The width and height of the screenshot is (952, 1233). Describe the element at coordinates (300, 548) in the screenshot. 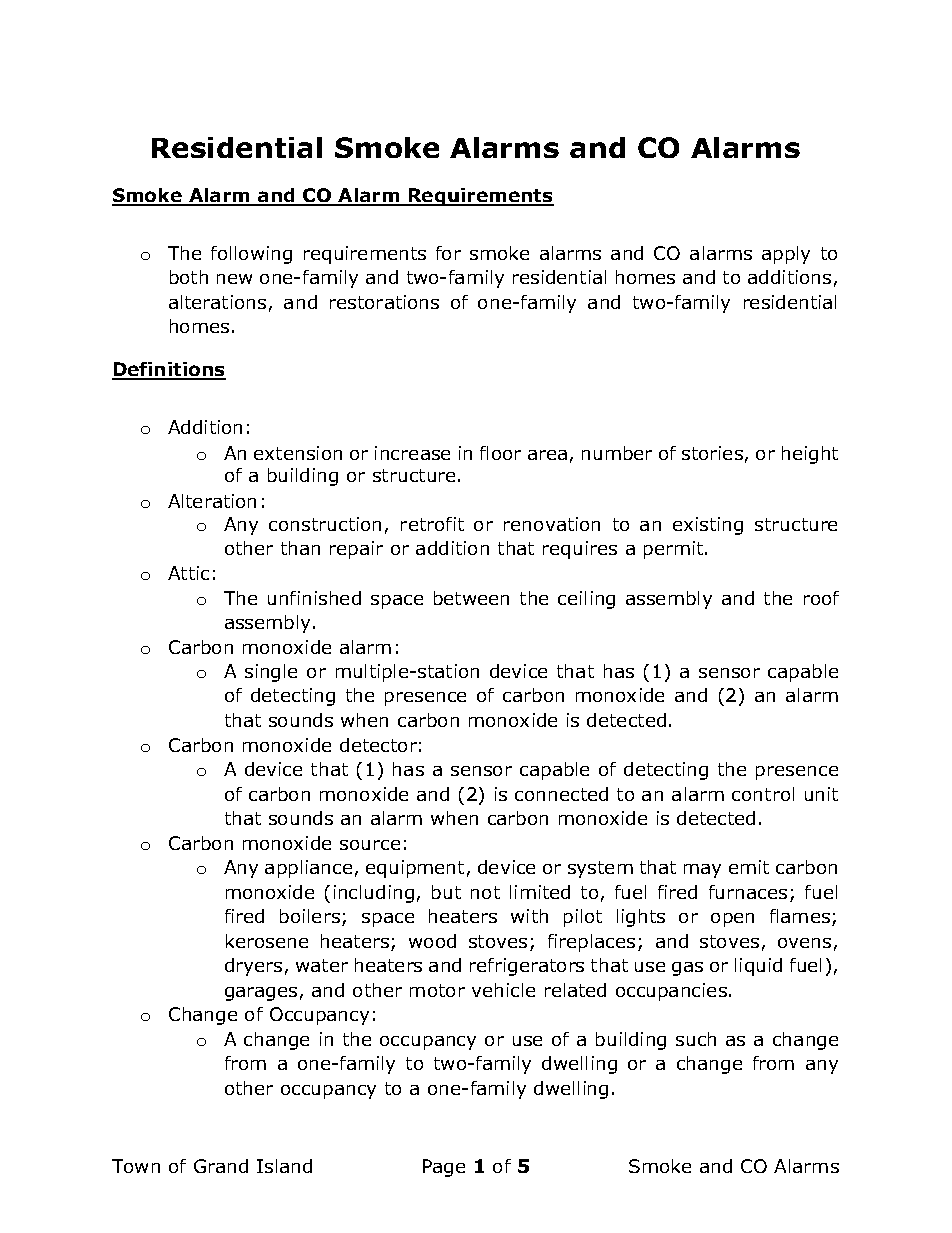

I see `than` at that location.
